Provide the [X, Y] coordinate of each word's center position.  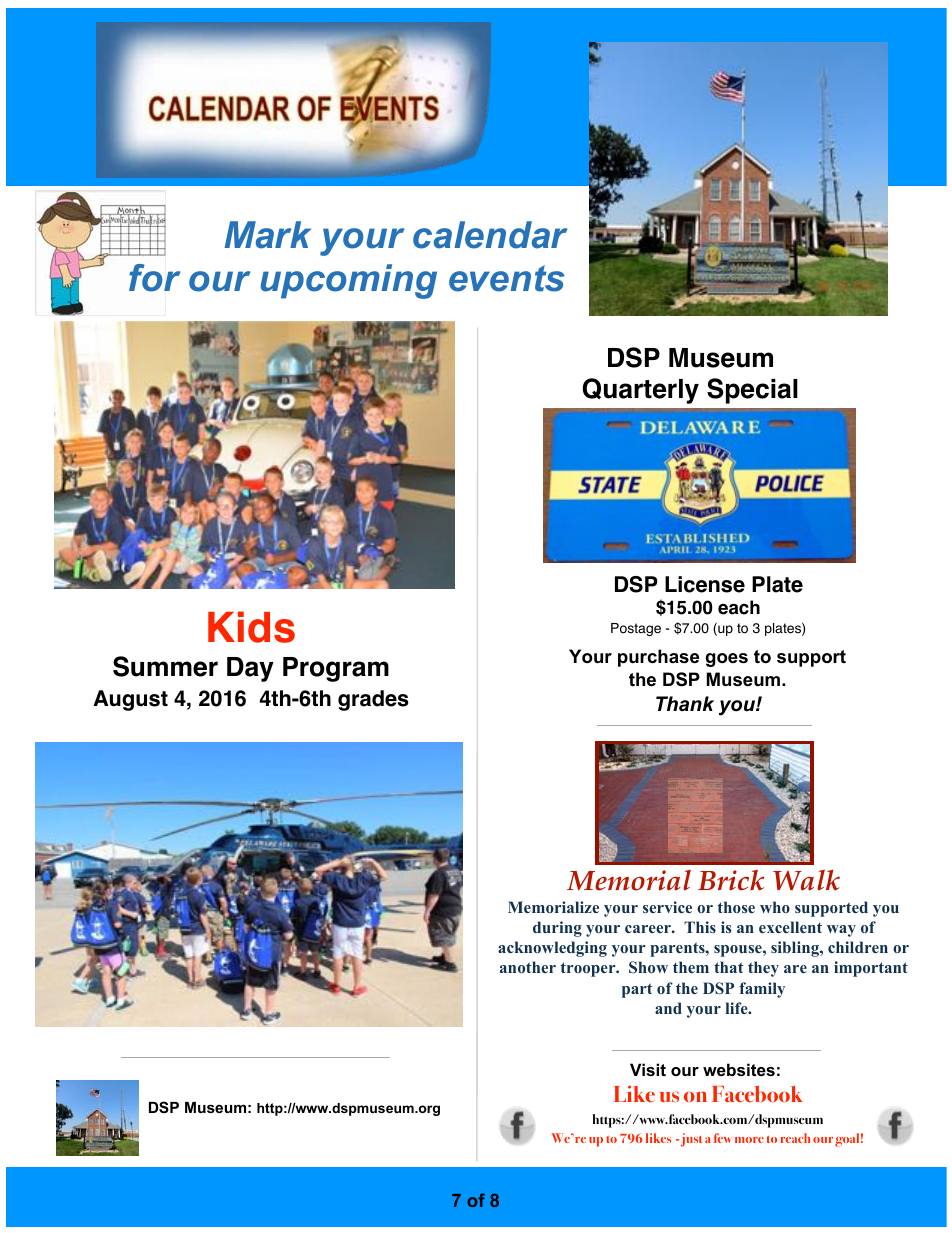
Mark [267, 235]
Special [752, 391]
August [130, 700]
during [557, 929]
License [705, 584]
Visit [648, 1069]
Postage [636, 629]
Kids [251, 627]
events [507, 278]
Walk [806, 880]
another [528, 967]
